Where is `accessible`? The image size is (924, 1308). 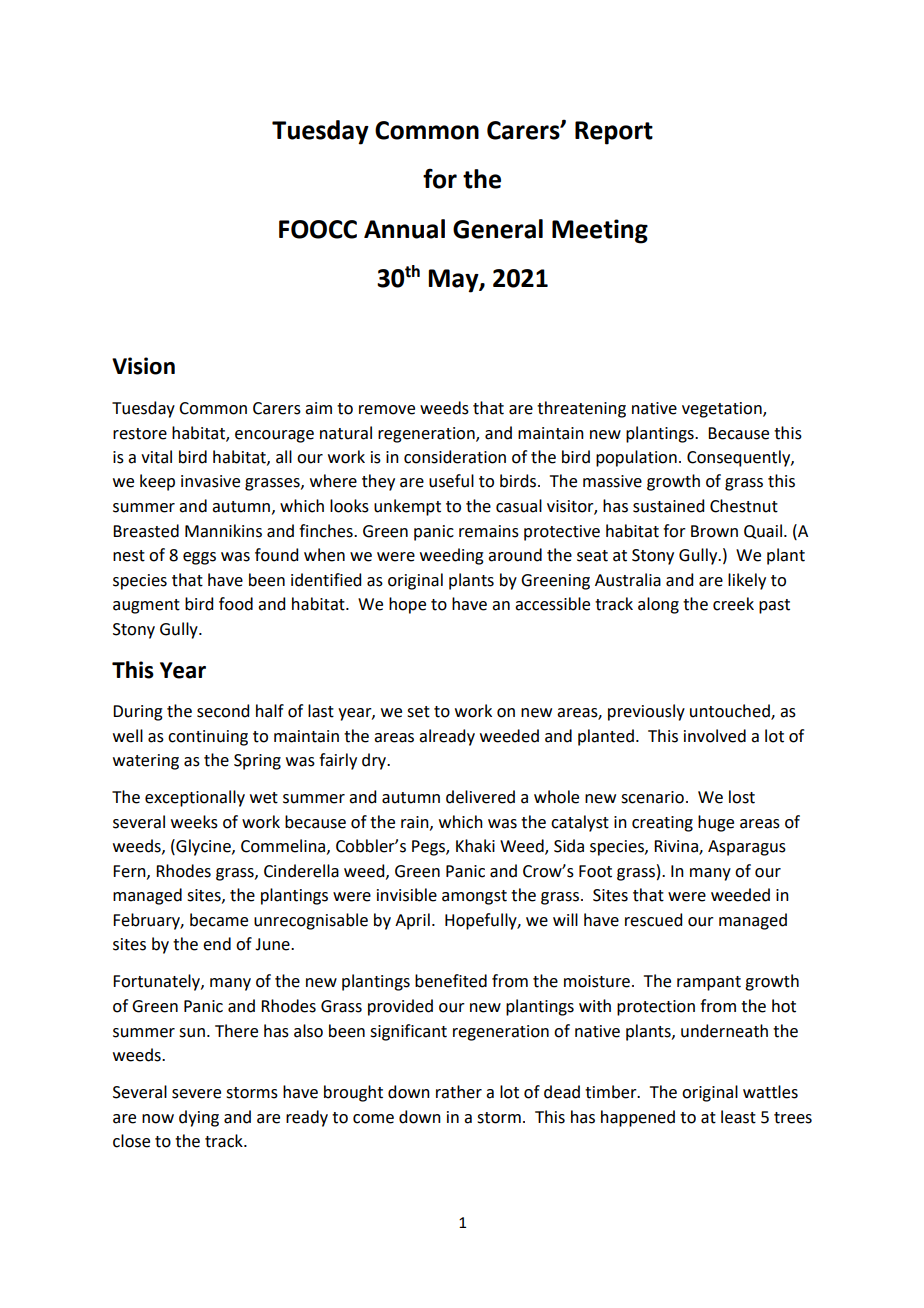
accessible is located at coordinates (552, 604).
